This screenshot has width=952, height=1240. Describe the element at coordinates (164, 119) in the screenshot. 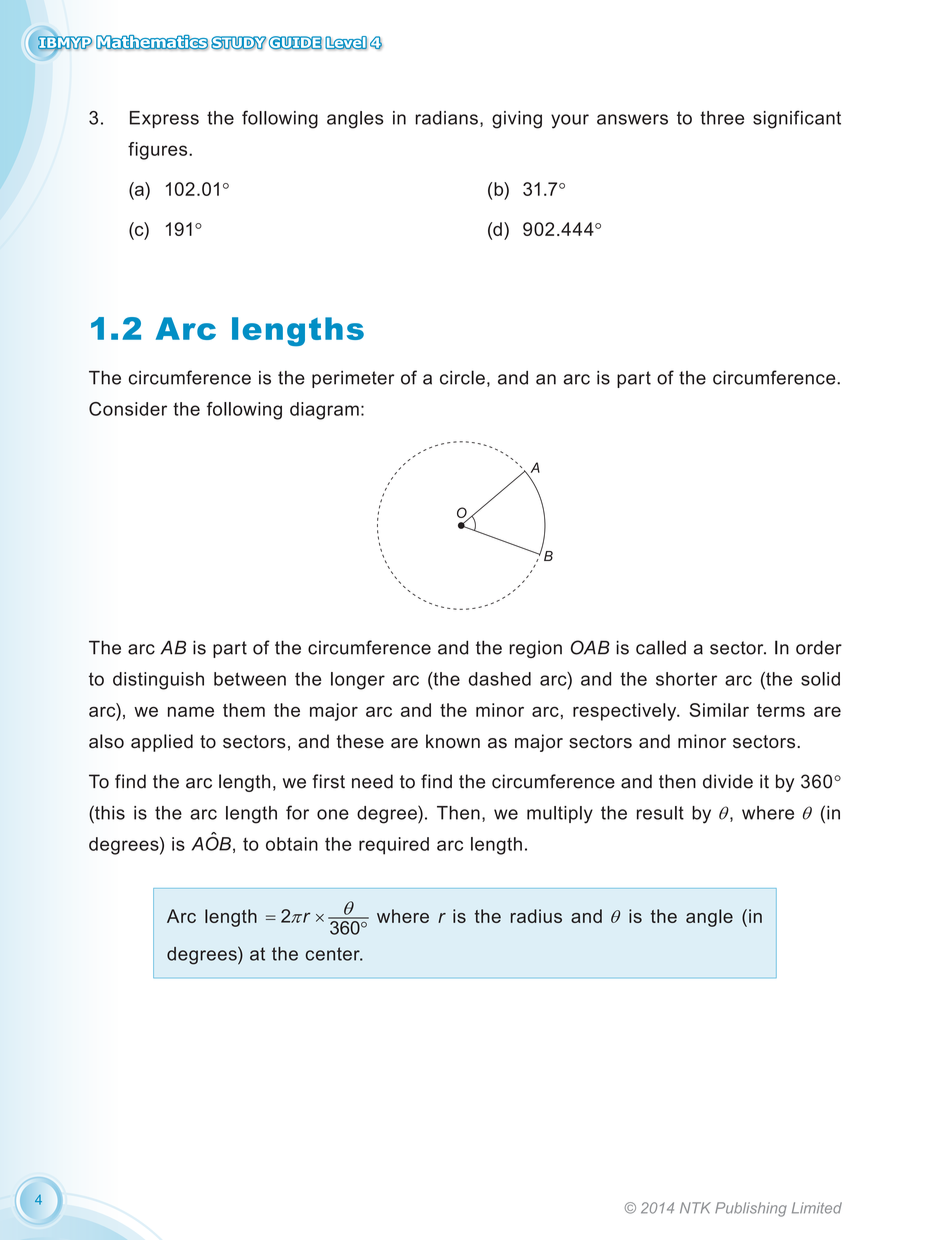

I see `Express` at that location.
